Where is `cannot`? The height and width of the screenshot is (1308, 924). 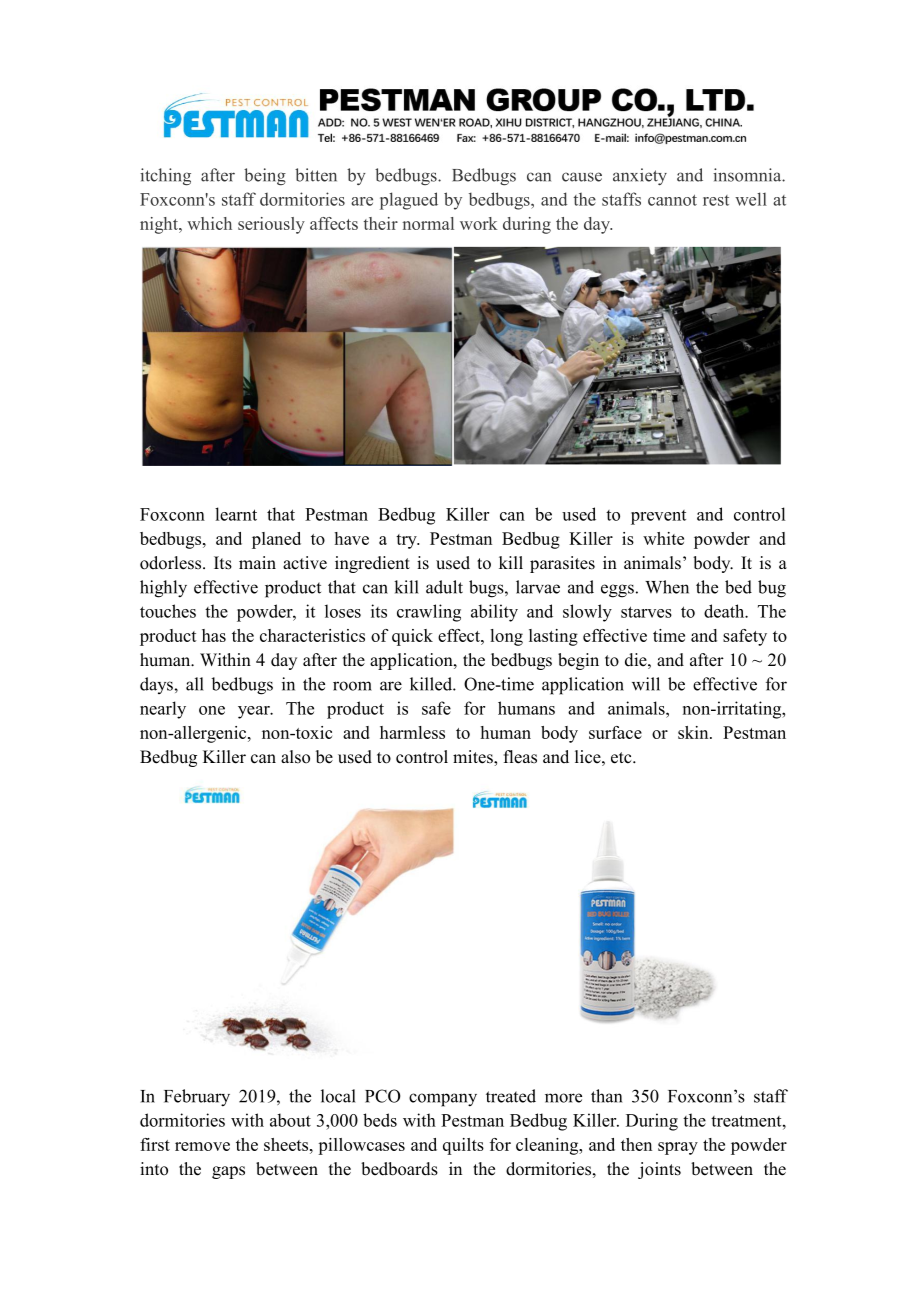 cannot is located at coordinates (672, 200).
